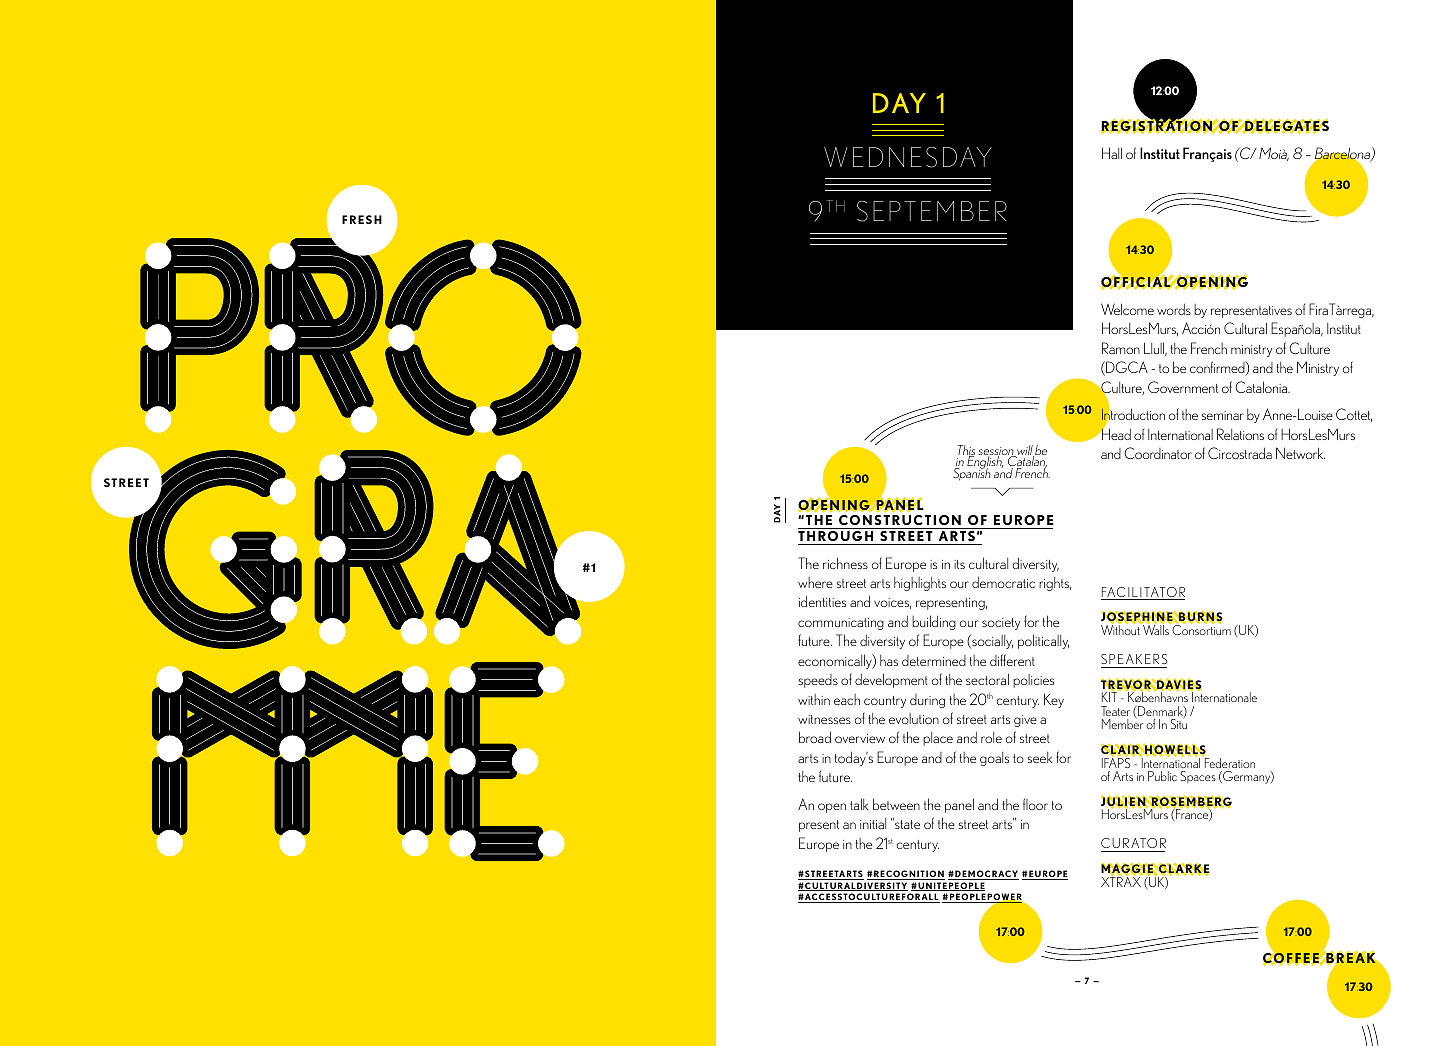 This screenshot has height=1046, width=1431. What do you see at coordinates (900, 522) in the screenshot?
I see `CONSTRUCTION` at bounding box center [900, 522].
